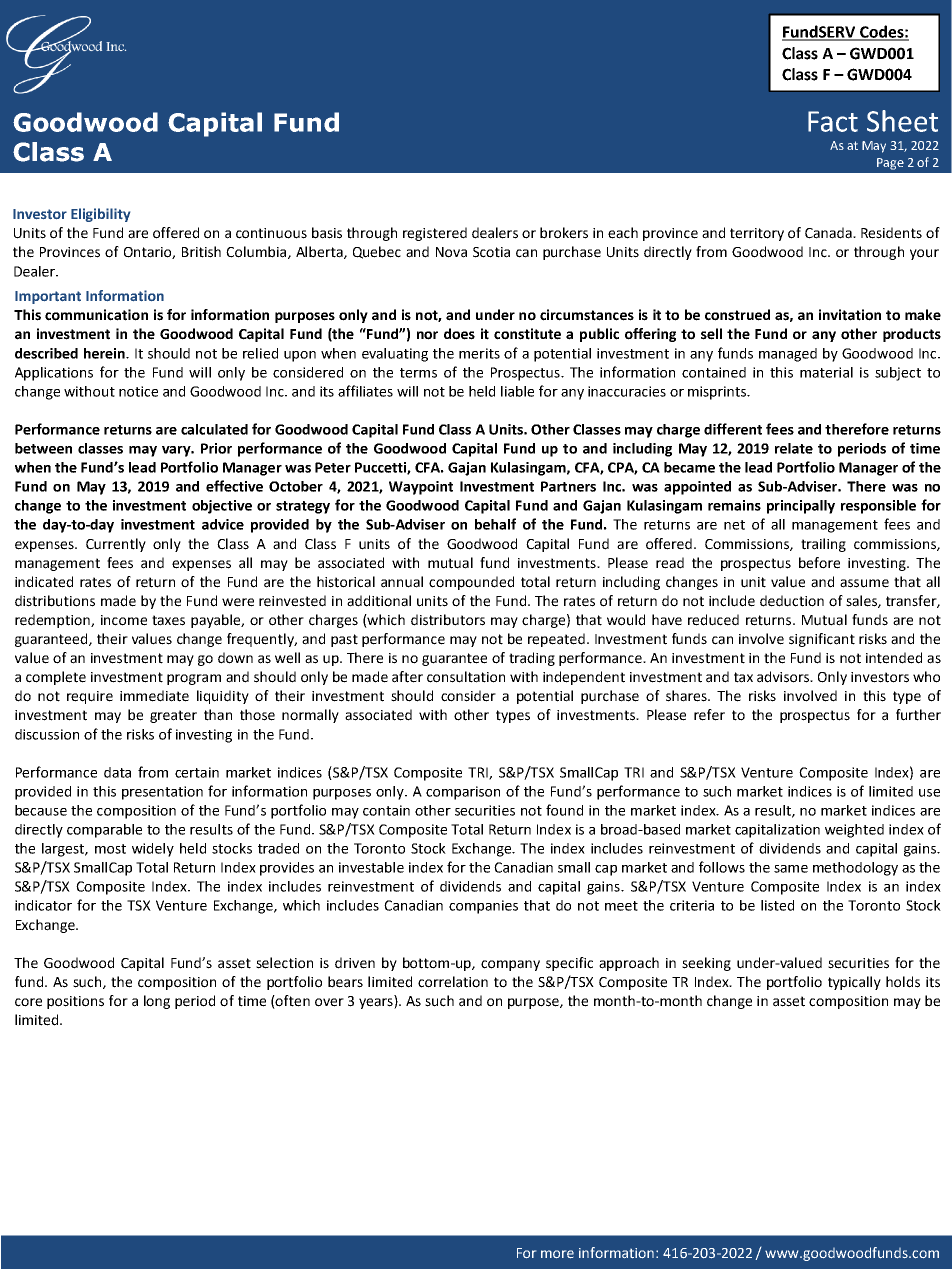 This document has height=1270, width=952. What do you see at coordinates (784, 677) in the document?
I see `advisors` at bounding box center [784, 677].
